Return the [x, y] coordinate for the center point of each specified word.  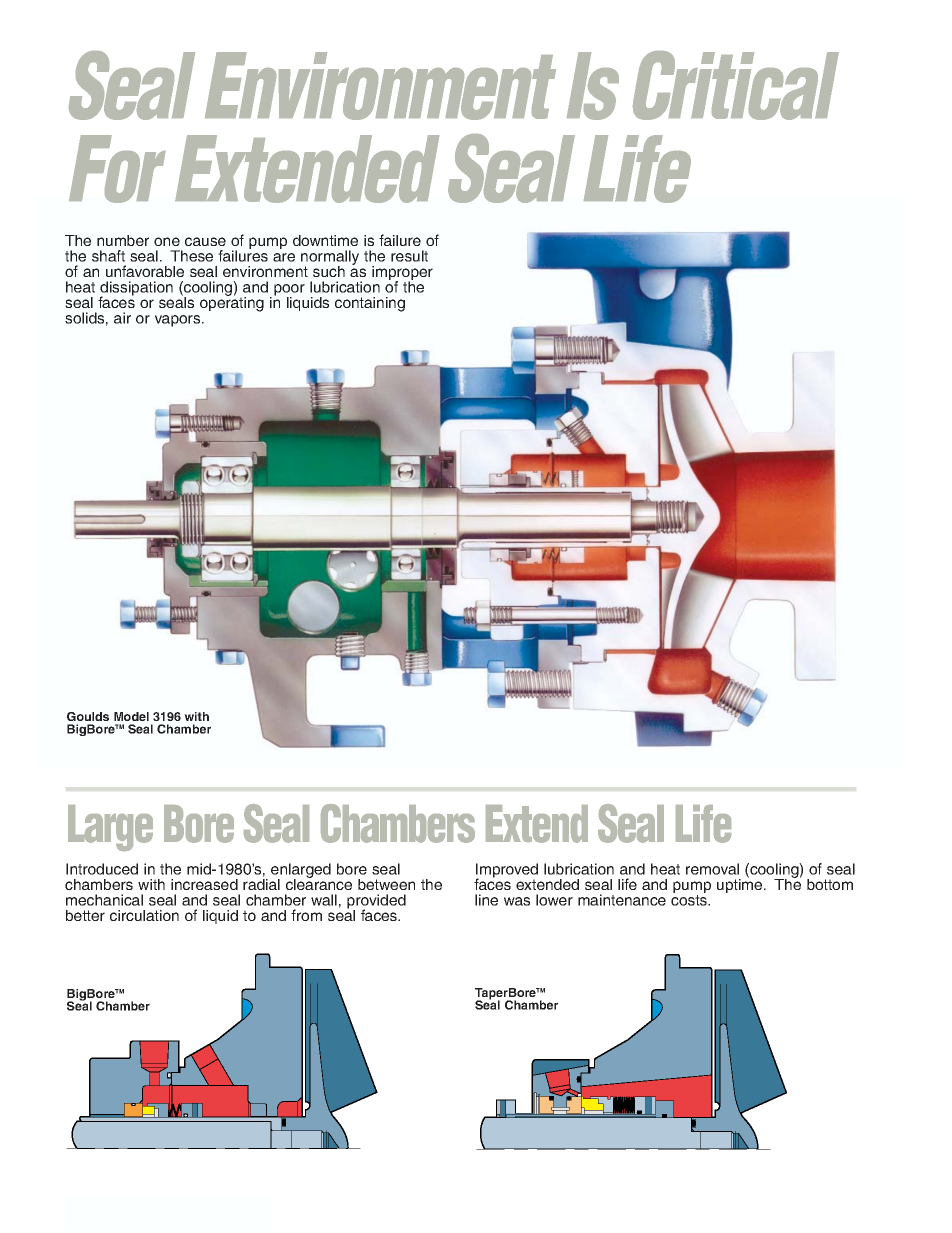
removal [712, 869]
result [409, 256]
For [117, 169]
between [386, 884]
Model [131, 716]
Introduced [102, 869]
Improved [507, 871]
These [191, 256]
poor [289, 291]
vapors [179, 321]
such [329, 271]
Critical [736, 85]
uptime [741, 885]
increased [204, 884]
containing [370, 304]
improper [402, 274]
